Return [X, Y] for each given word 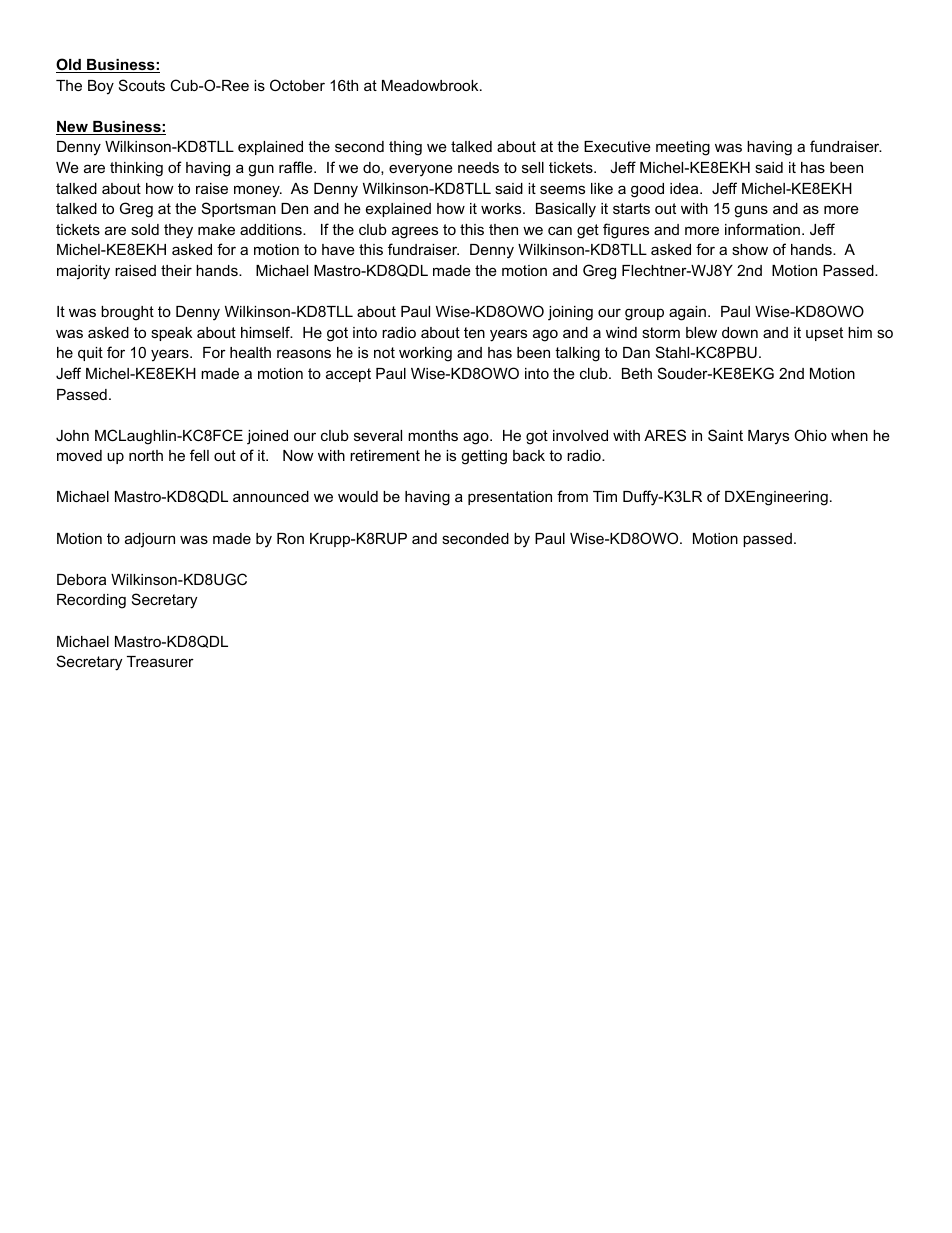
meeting [683, 148]
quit [90, 354]
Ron [290, 538]
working [425, 354]
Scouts [142, 85]
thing [405, 148]
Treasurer [160, 661]
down [740, 332]
